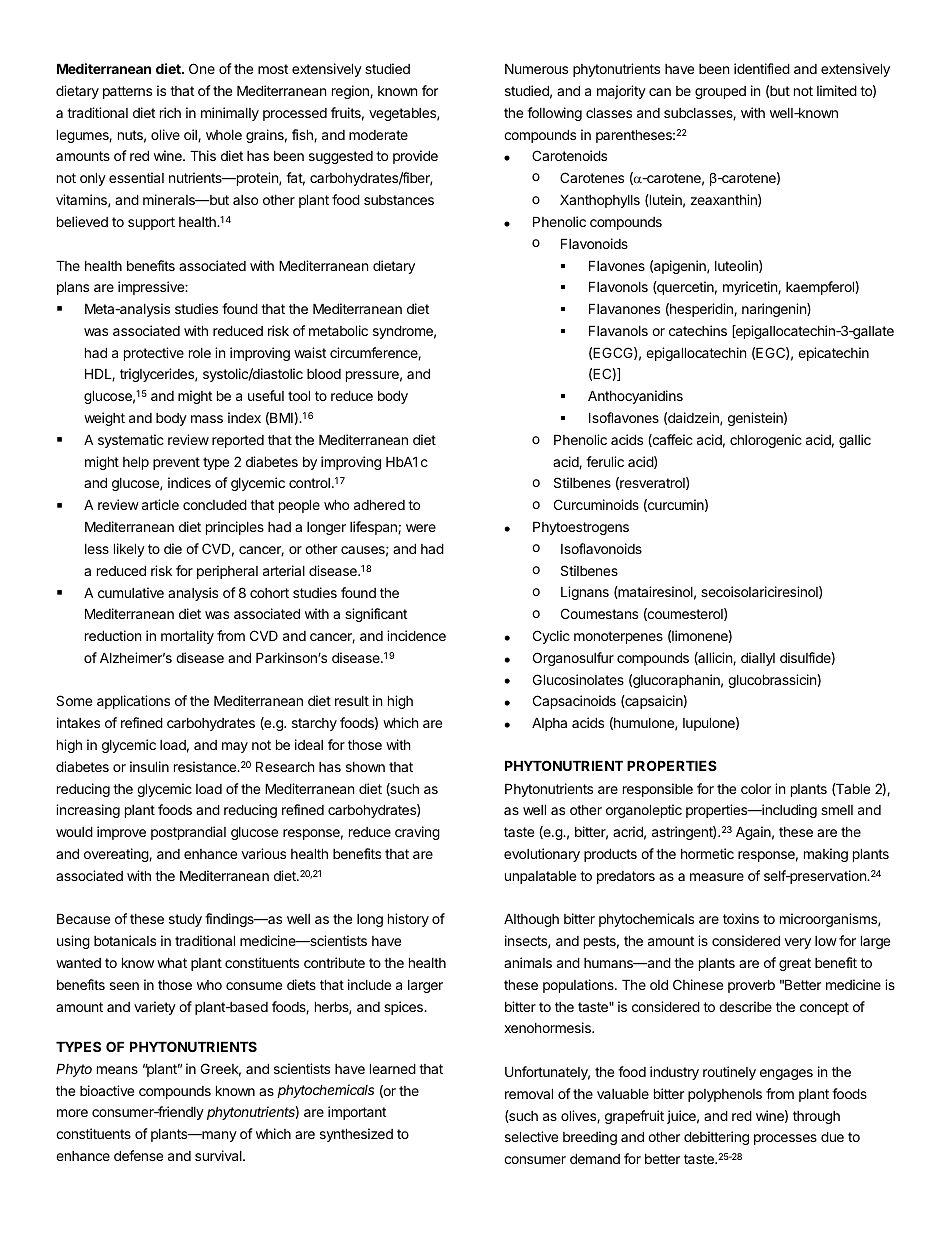  What do you see at coordinates (531, 1136) in the document?
I see `selective` at bounding box center [531, 1136].
